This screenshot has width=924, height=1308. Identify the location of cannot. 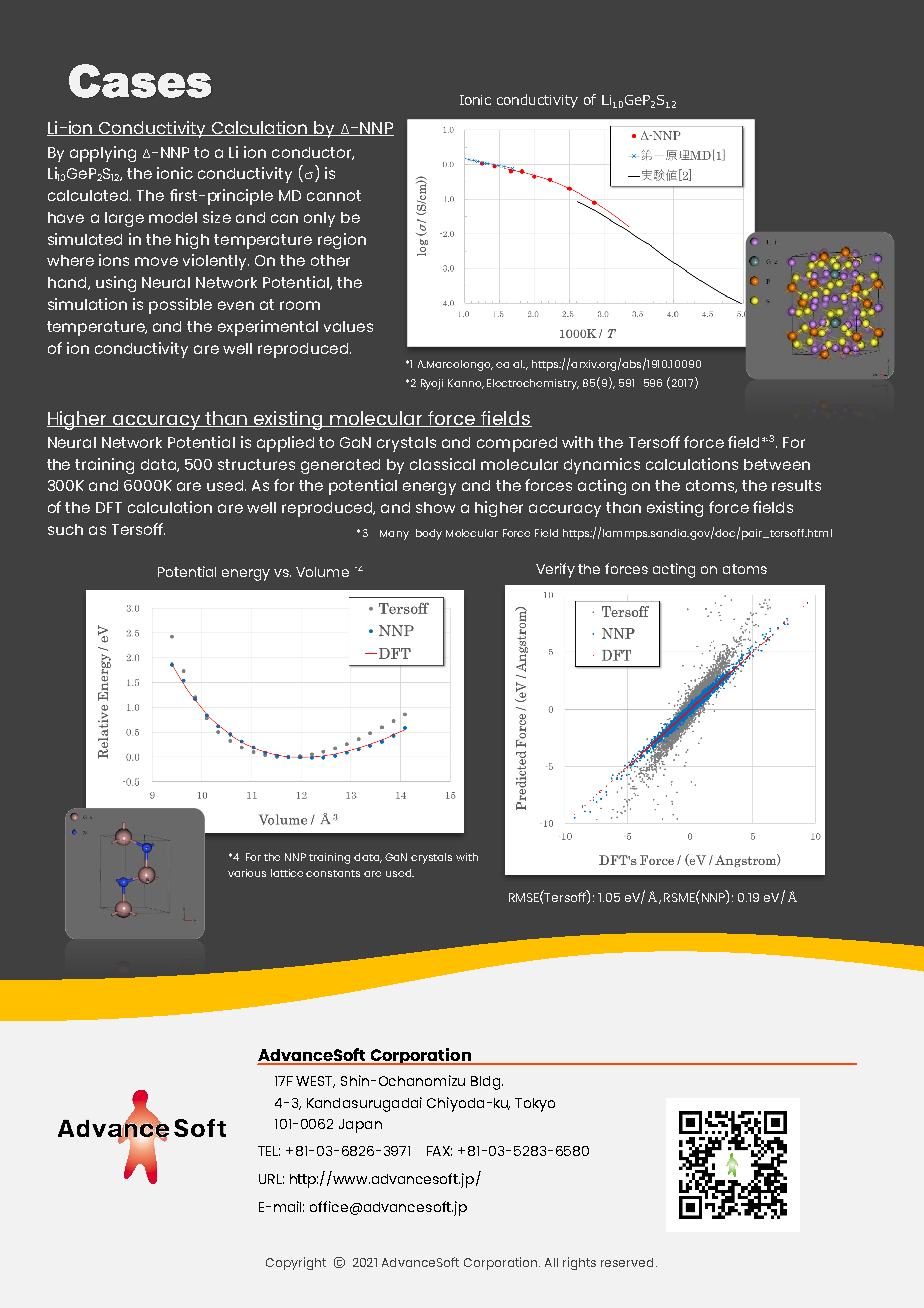
(334, 195).
